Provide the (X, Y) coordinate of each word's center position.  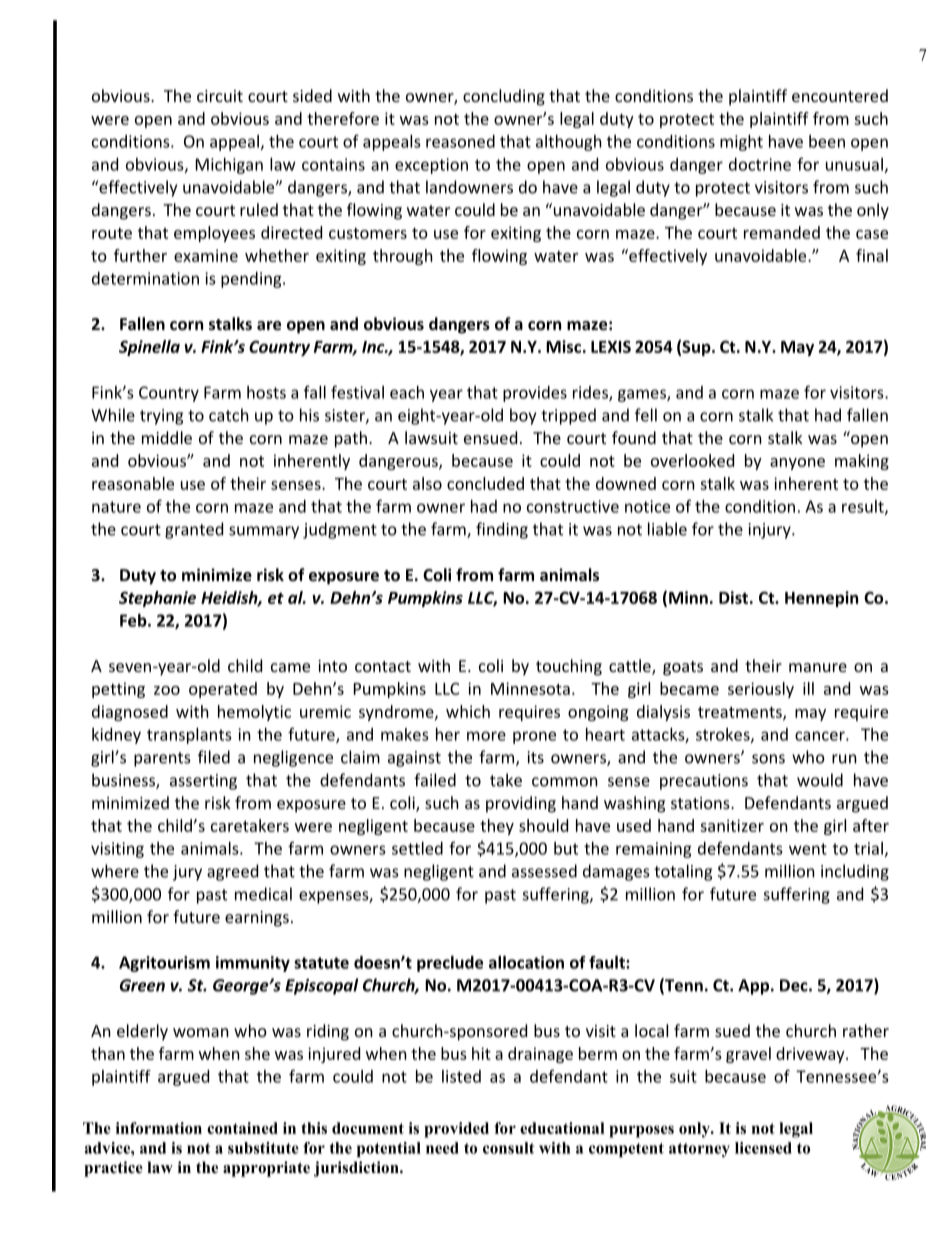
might (741, 143)
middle (167, 437)
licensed (763, 1148)
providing (521, 804)
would (820, 780)
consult (508, 1148)
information (159, 1128)
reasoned (460, 141)
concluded (485, 483)
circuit (220, 96)
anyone (797, 464)
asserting (203, 782)
